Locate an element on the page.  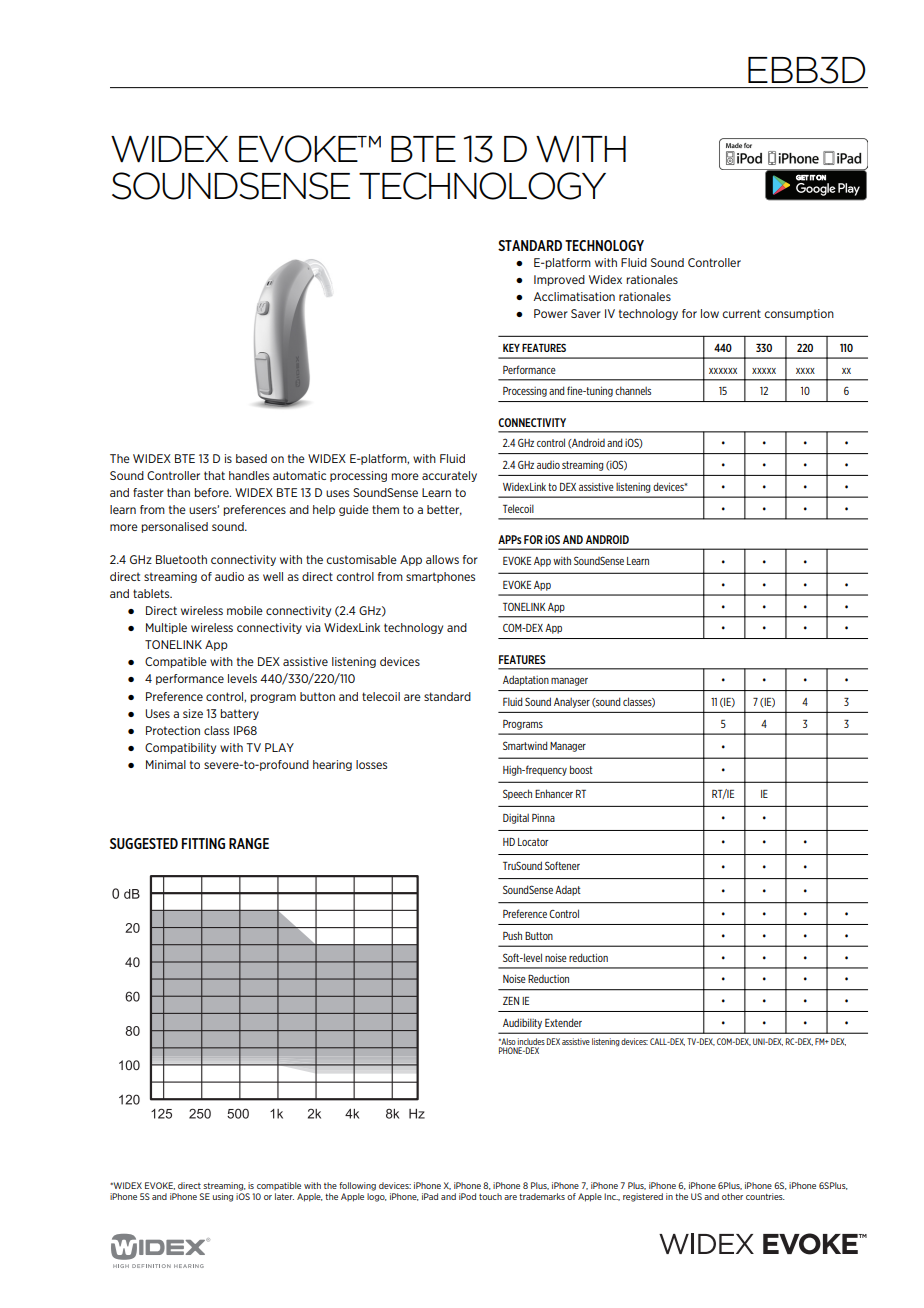
allows is located at coordinates (442, 559).
